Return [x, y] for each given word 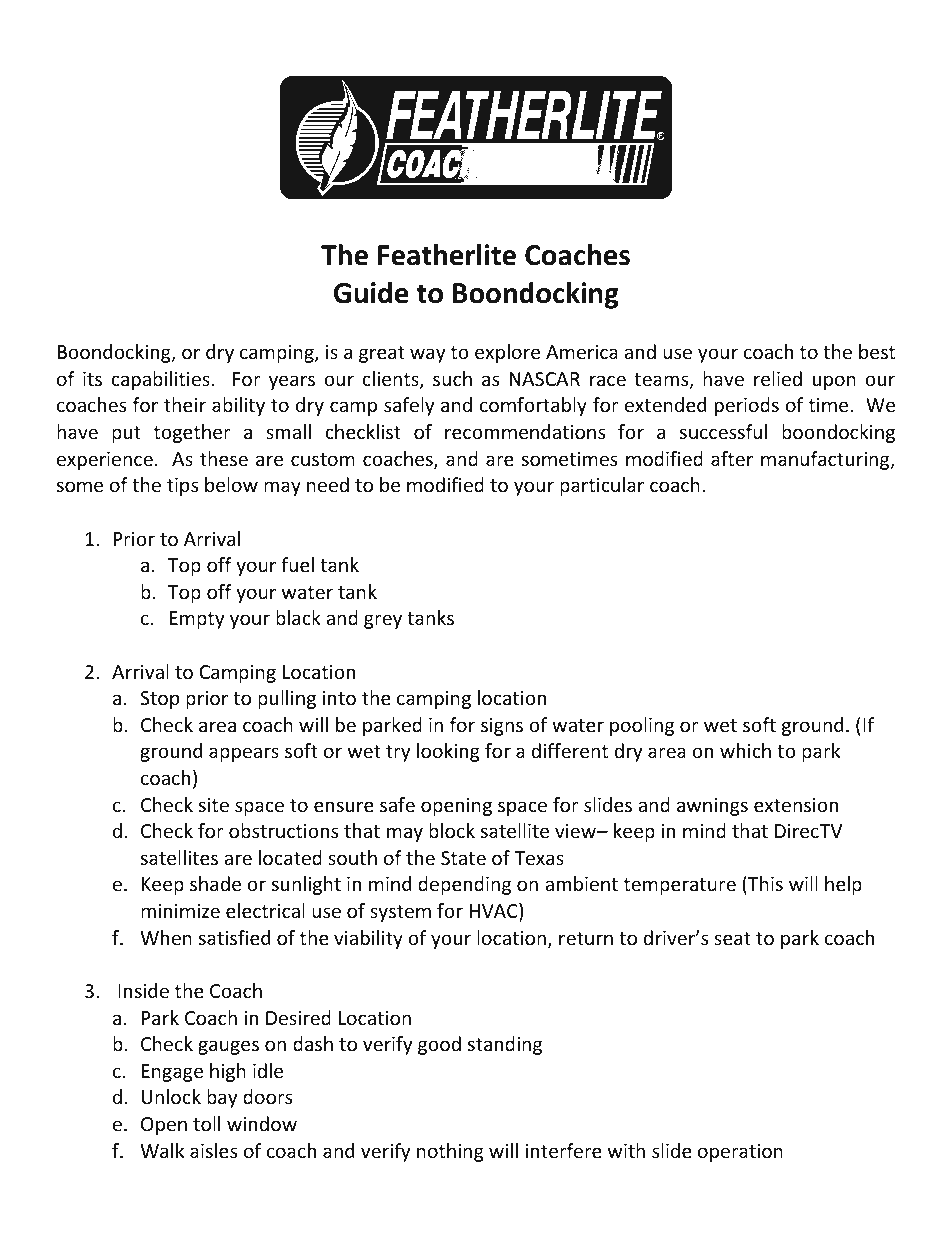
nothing [450, 1152]
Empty [197, 620]
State [463, 858]
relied [778, 378]
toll [206, 1123]
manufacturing [826, 460]
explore [507, 353]
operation [740, 1153]
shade [215, 883]
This [764, 885]
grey [383, 621]
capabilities [161, 380]
